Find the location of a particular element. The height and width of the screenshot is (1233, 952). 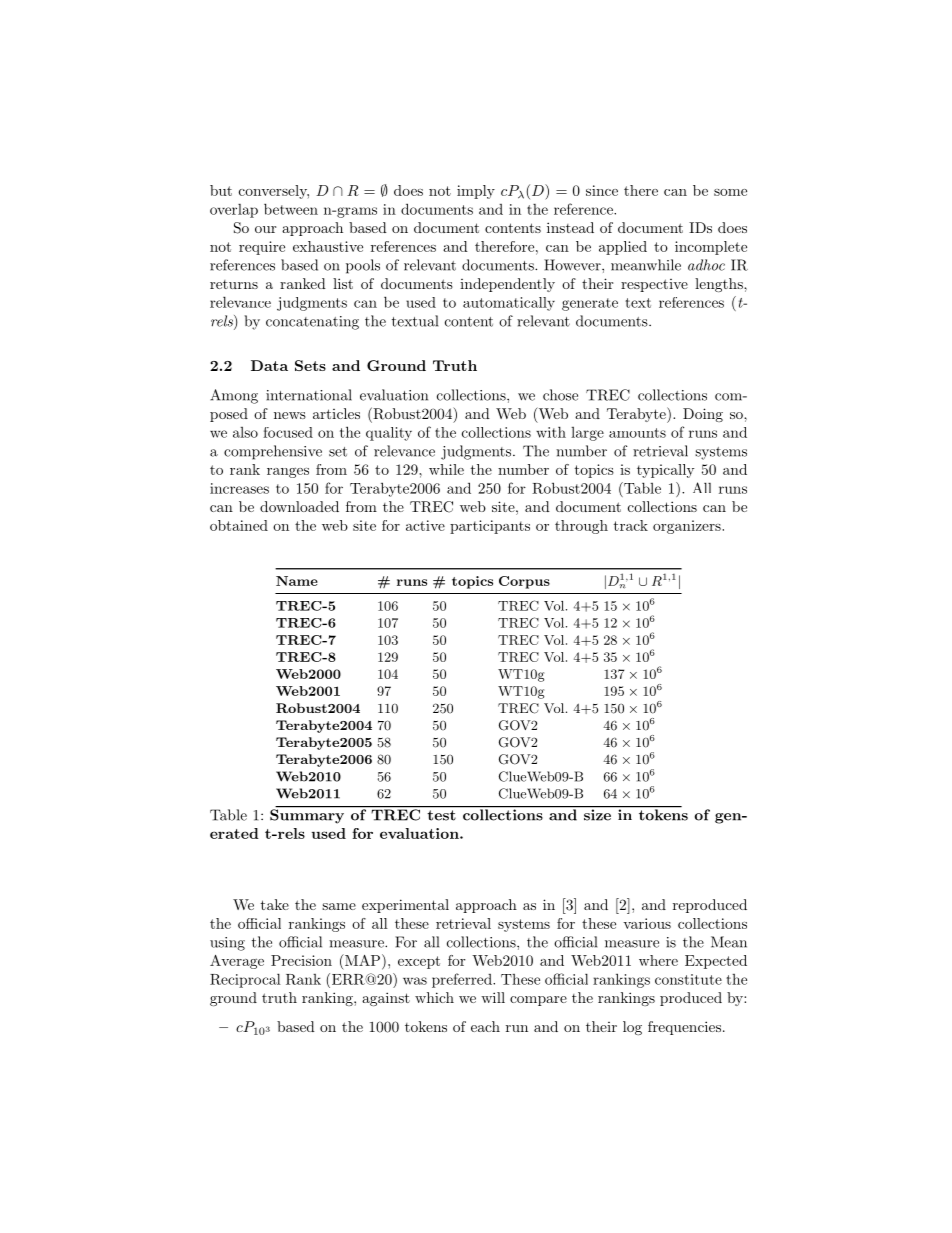

imply is located at coordinates (476, 192).
